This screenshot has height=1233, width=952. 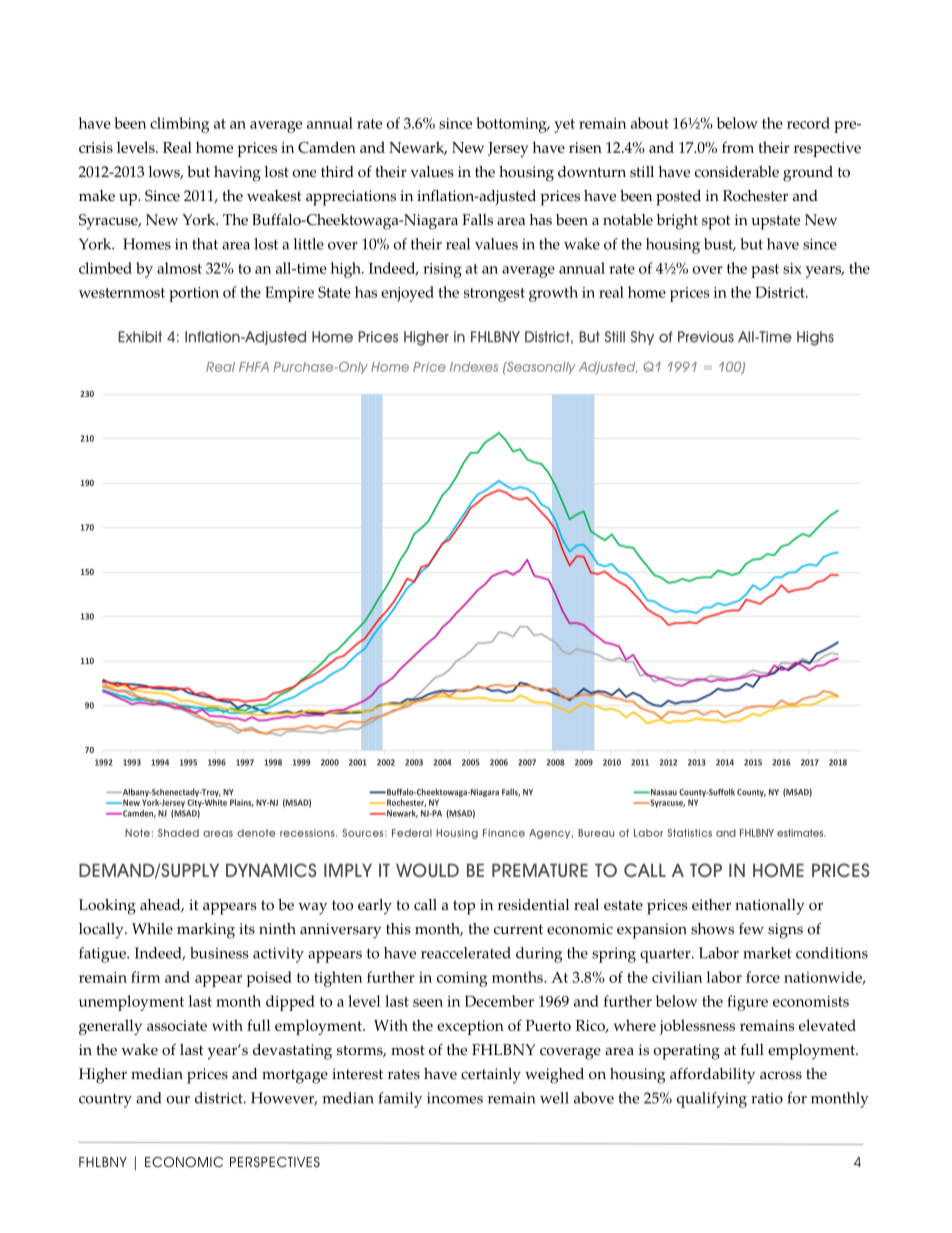 What do you see at coordinates (512, 125) in the screenshot?
I see `bottoming` at bounding box center [512, 125].
